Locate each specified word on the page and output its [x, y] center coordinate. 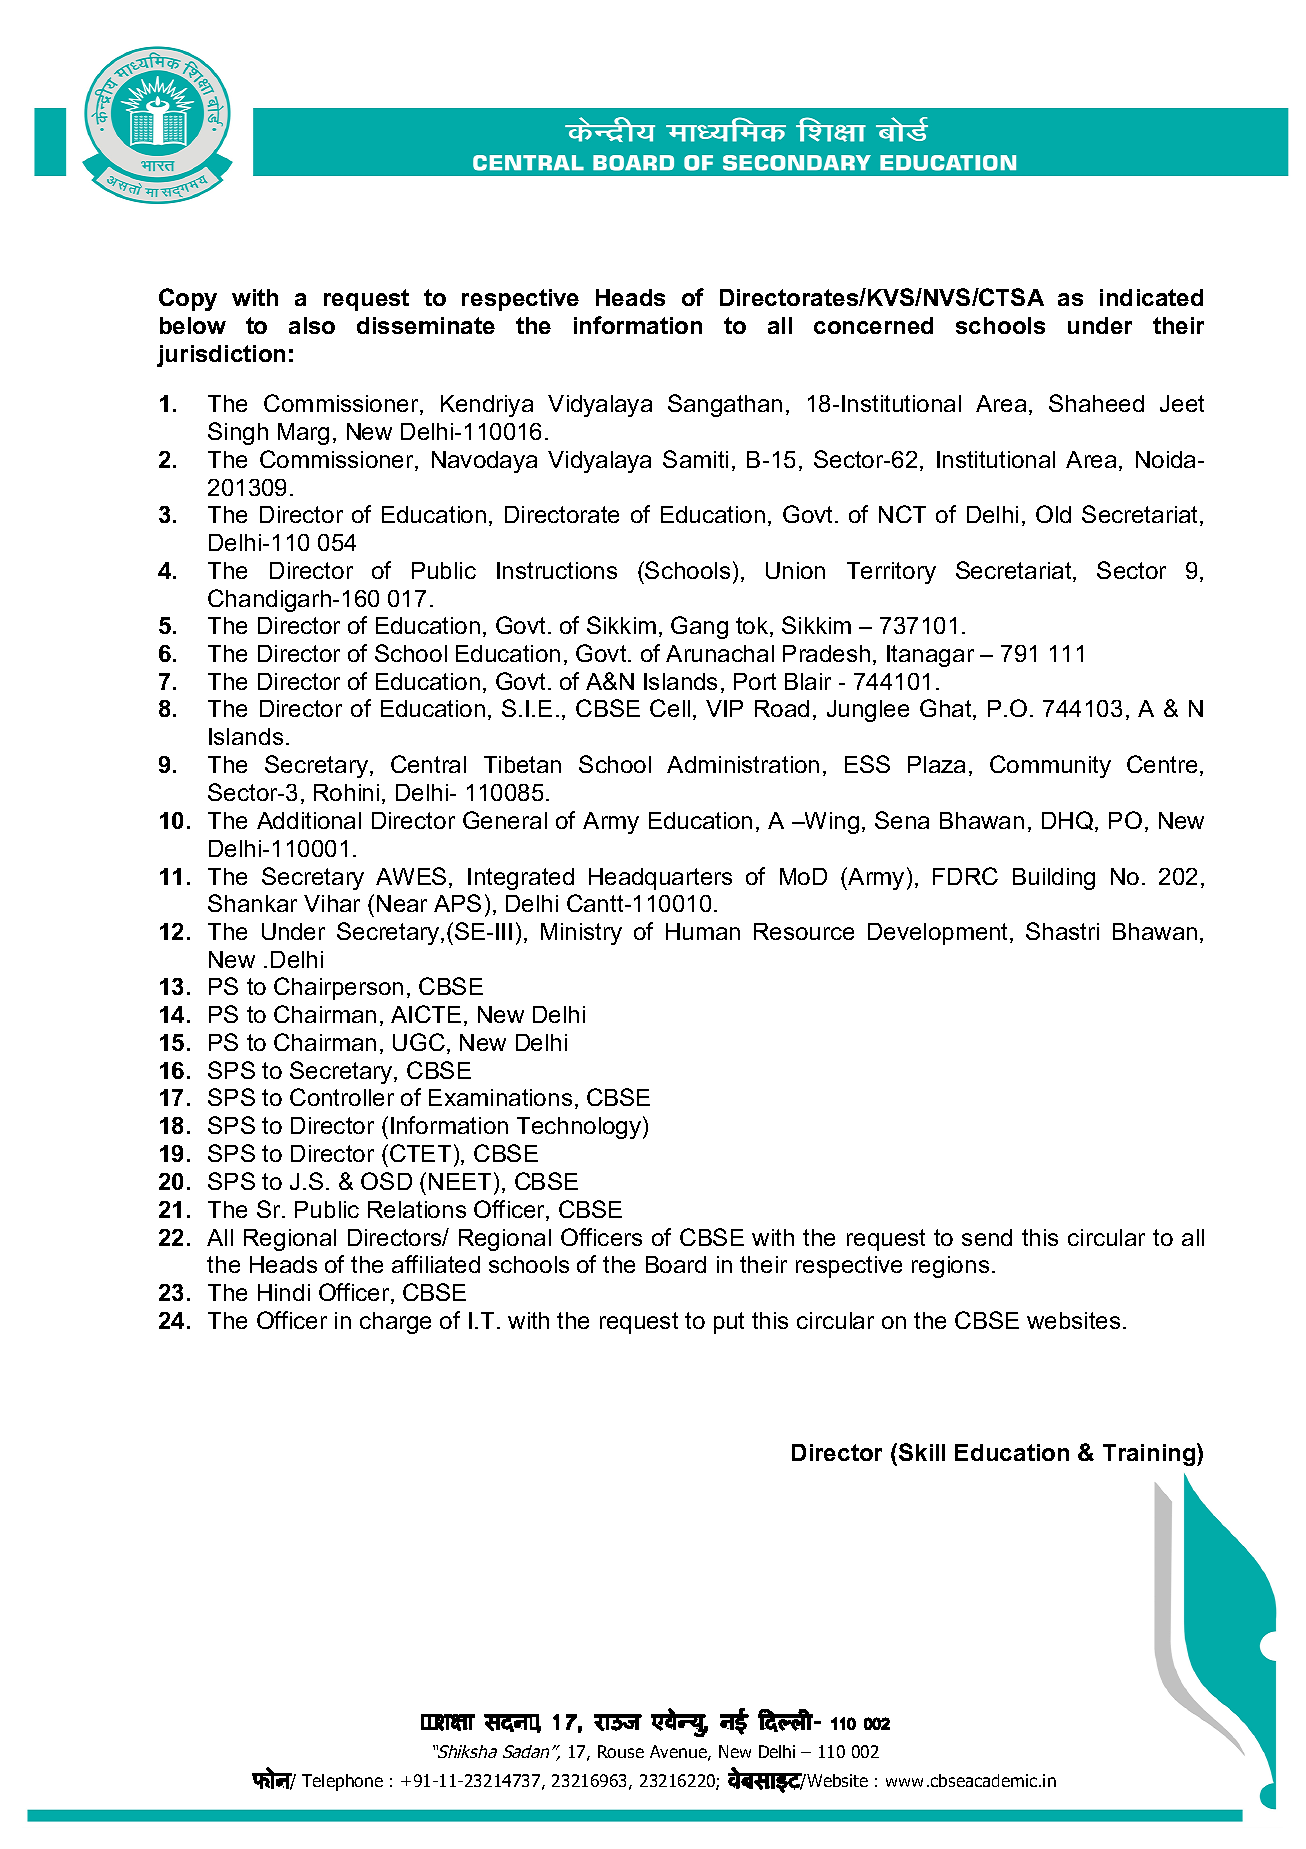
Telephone [342, 1782]
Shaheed [1096, 403]
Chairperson [338, 988]
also [312, 325]
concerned [873, 325]
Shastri [1062, 931]
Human [703, 931]
